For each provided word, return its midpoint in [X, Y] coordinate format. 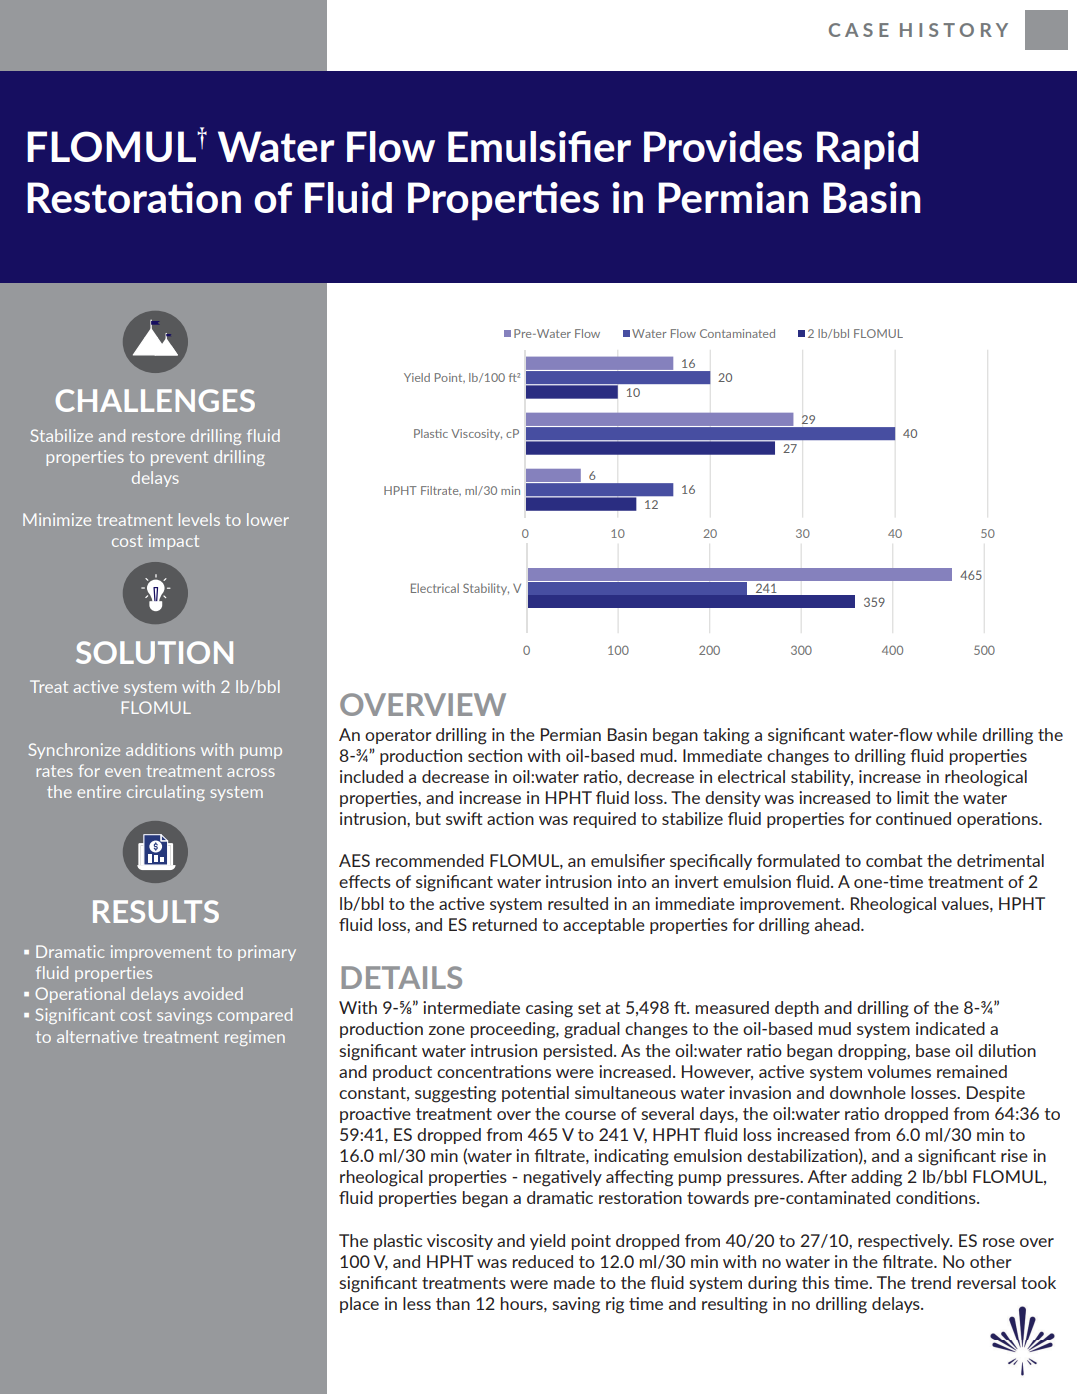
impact [174, 542]
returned [505, 924]
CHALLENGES [155, 400]
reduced [543, 1261]
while [956, 734]
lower [268, 519]
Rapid [867, 150]
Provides [723, 146]
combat [894, 860]
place [359, 1305]
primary [267, 953]
